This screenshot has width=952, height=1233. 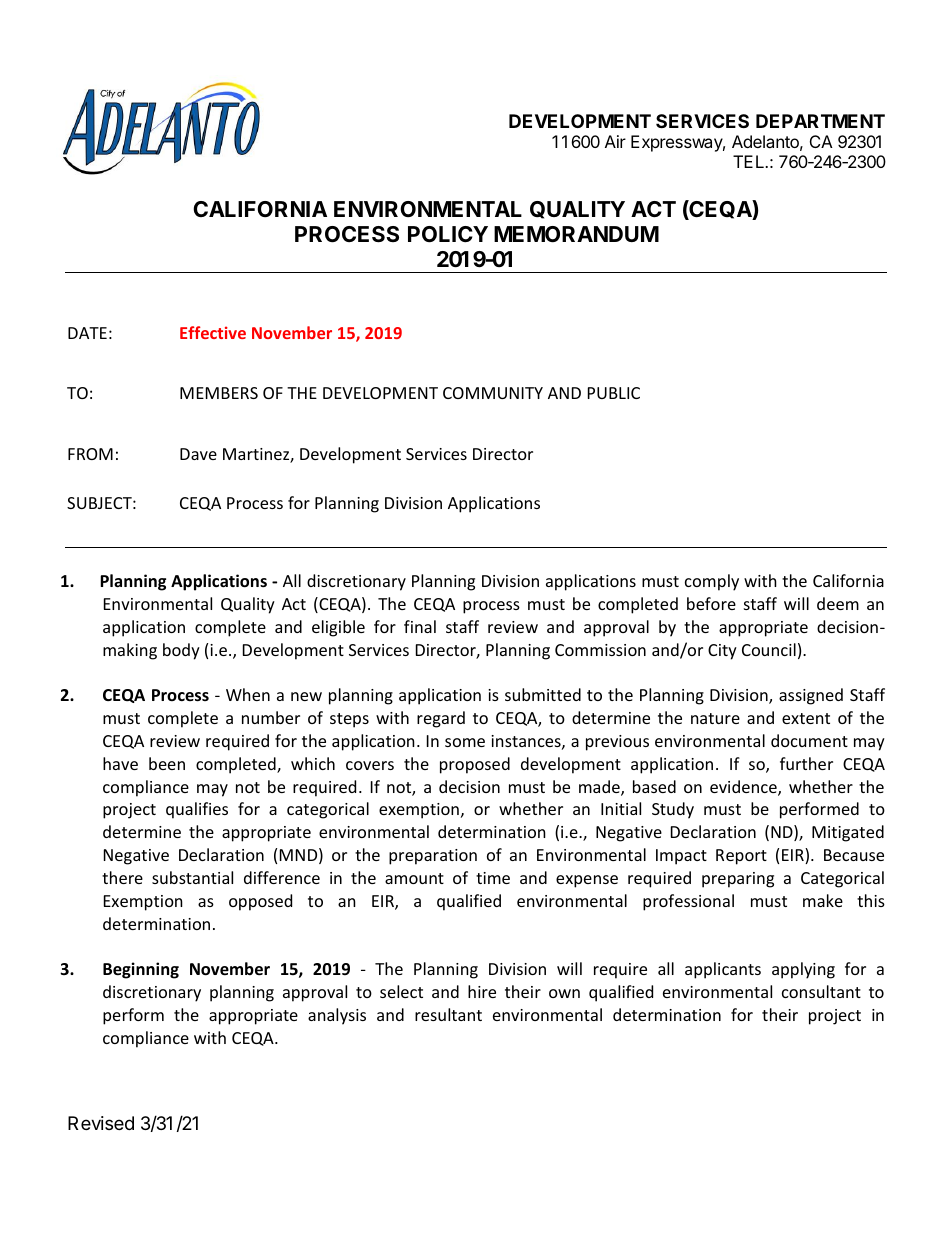 I want to click on POLICY, so click(x=448, y=234).
